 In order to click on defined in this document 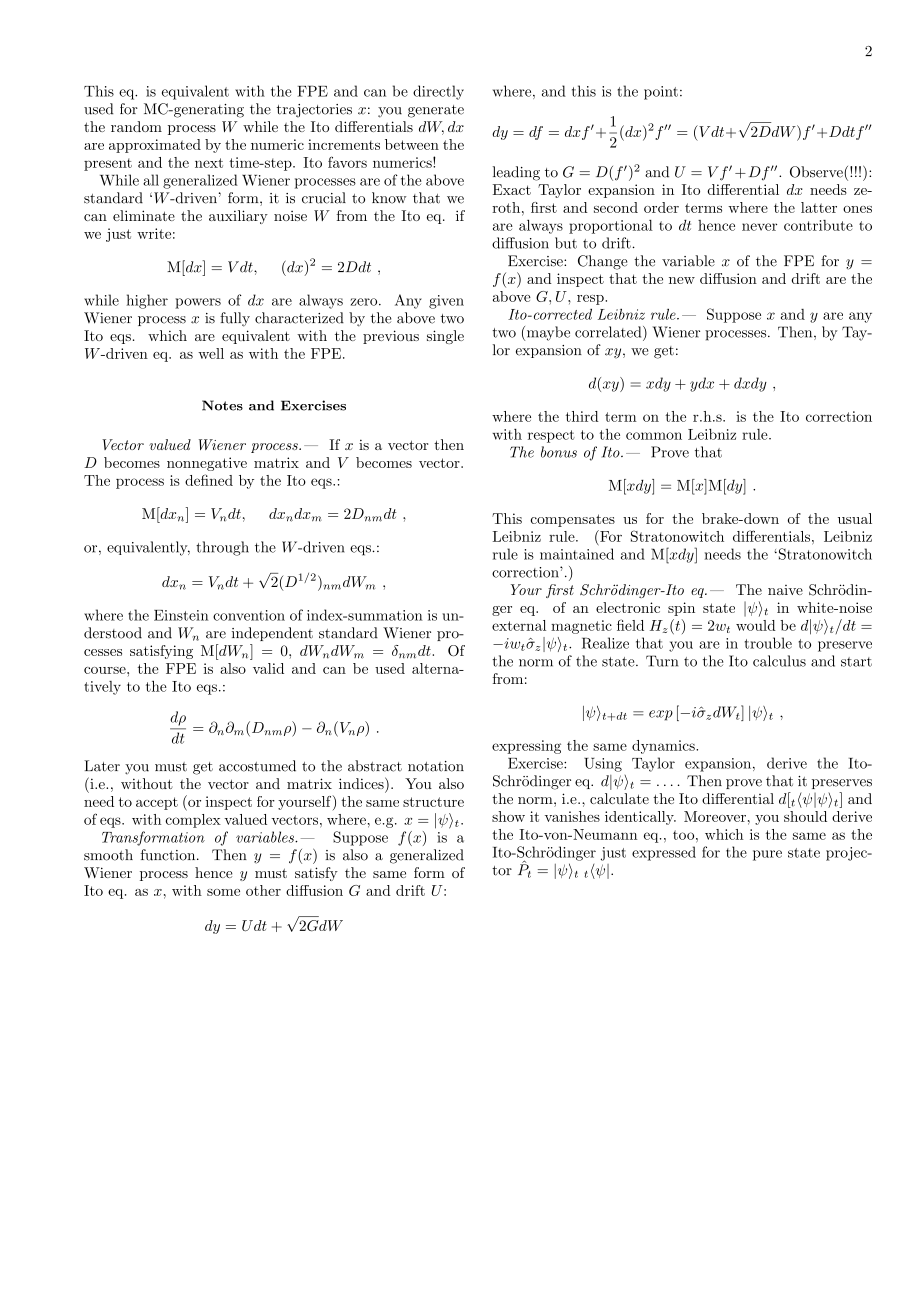, I will do `click(209, 480)`.
